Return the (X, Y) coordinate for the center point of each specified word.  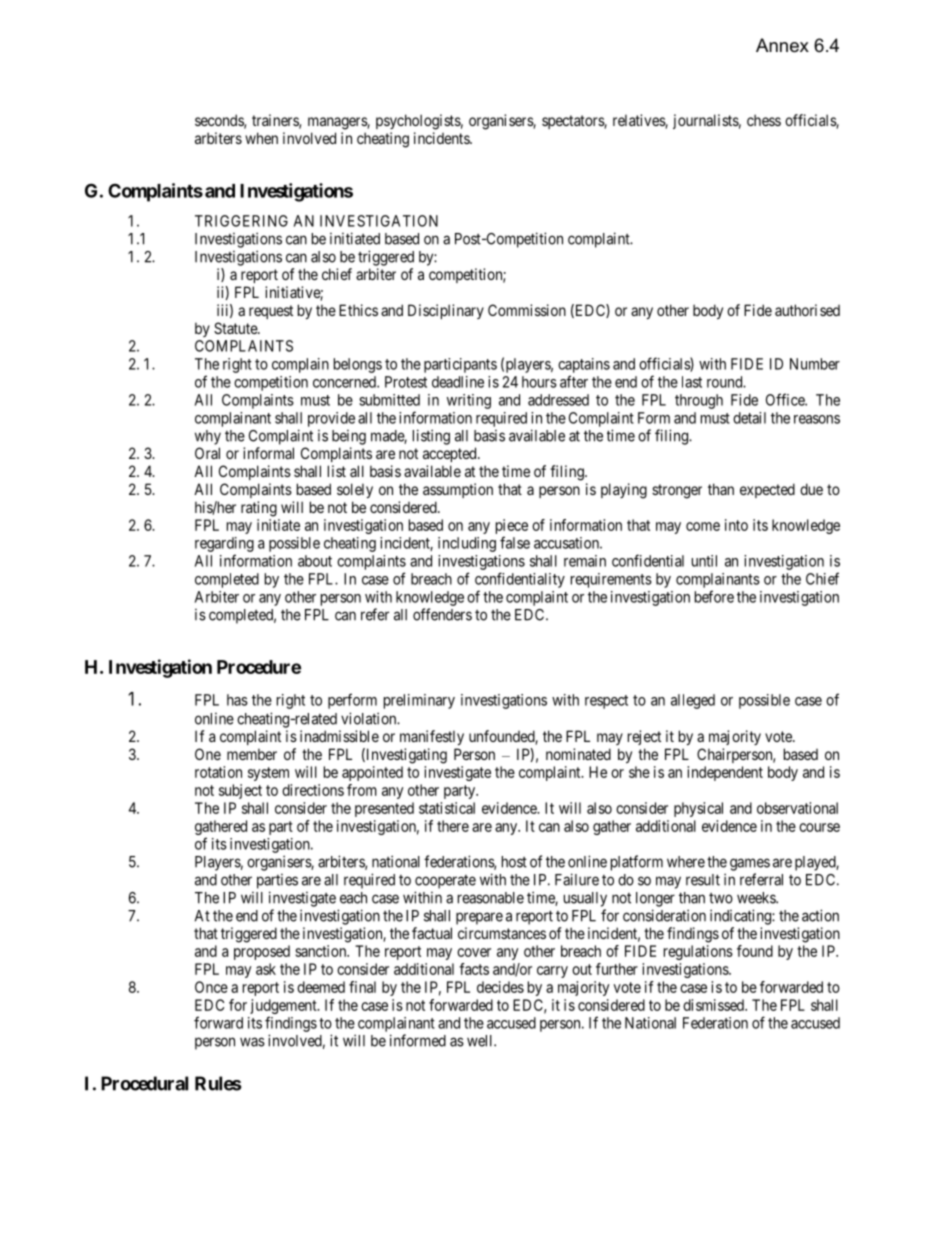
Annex (782, 45)
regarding (224, 544)
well (481, 1041)
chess (764, 120)
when (261, 138)
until (704, 561)
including (467, 544)
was (252, 1042)
